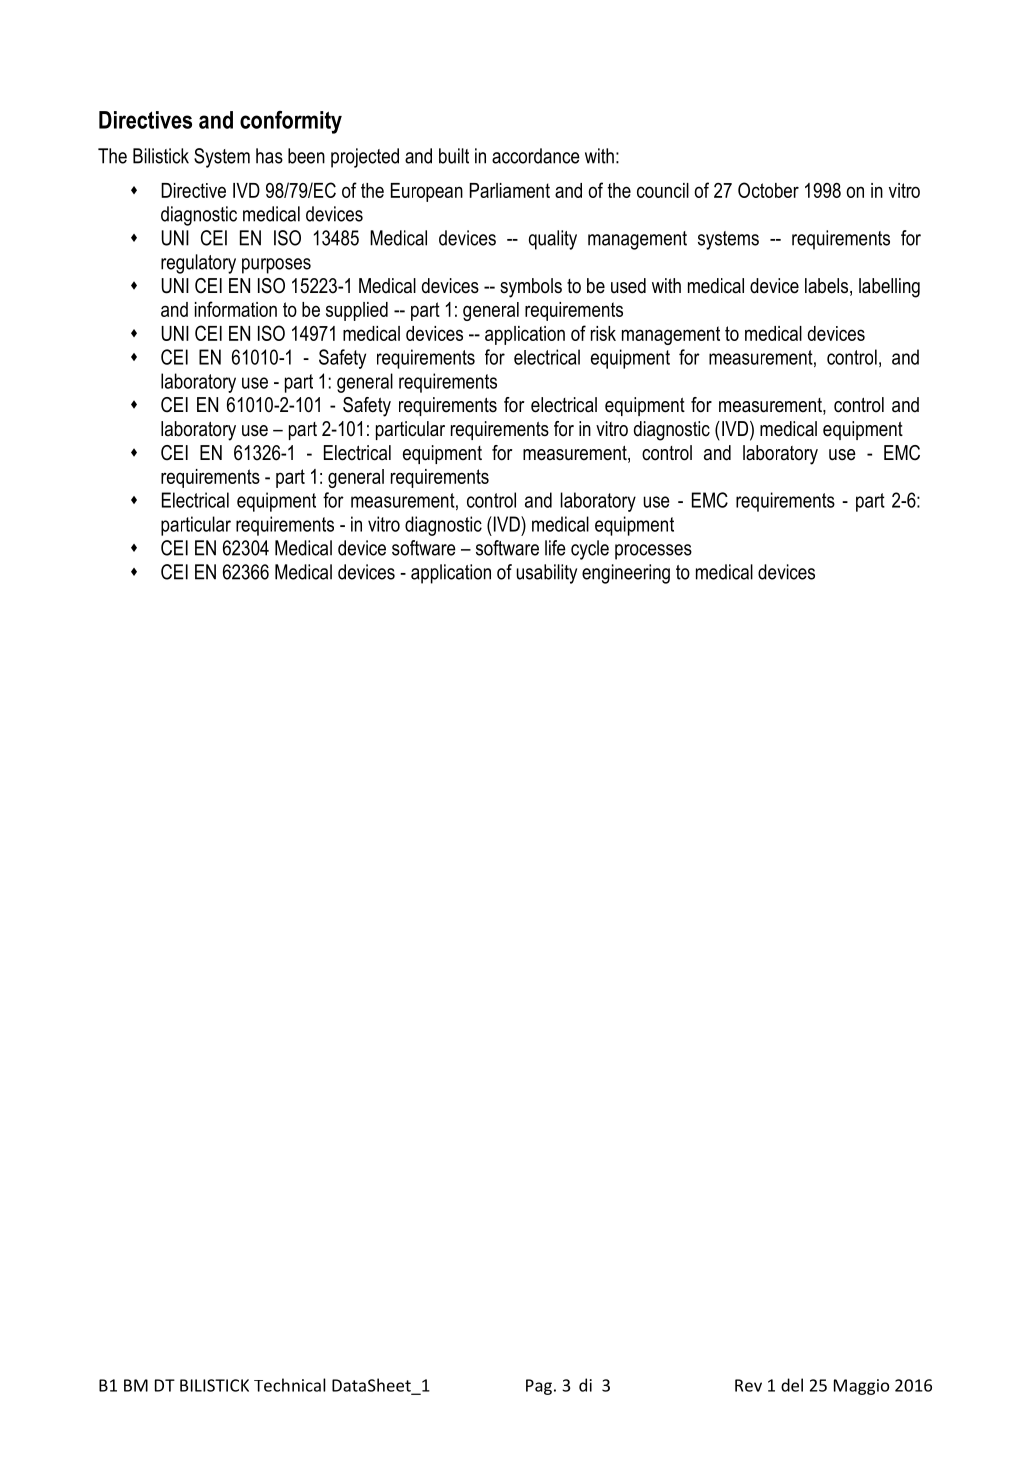 The height and width of the page is (1458, 1031). Describe the element at coordinates (536, 156) in the page. I see `accordance` at that location.
